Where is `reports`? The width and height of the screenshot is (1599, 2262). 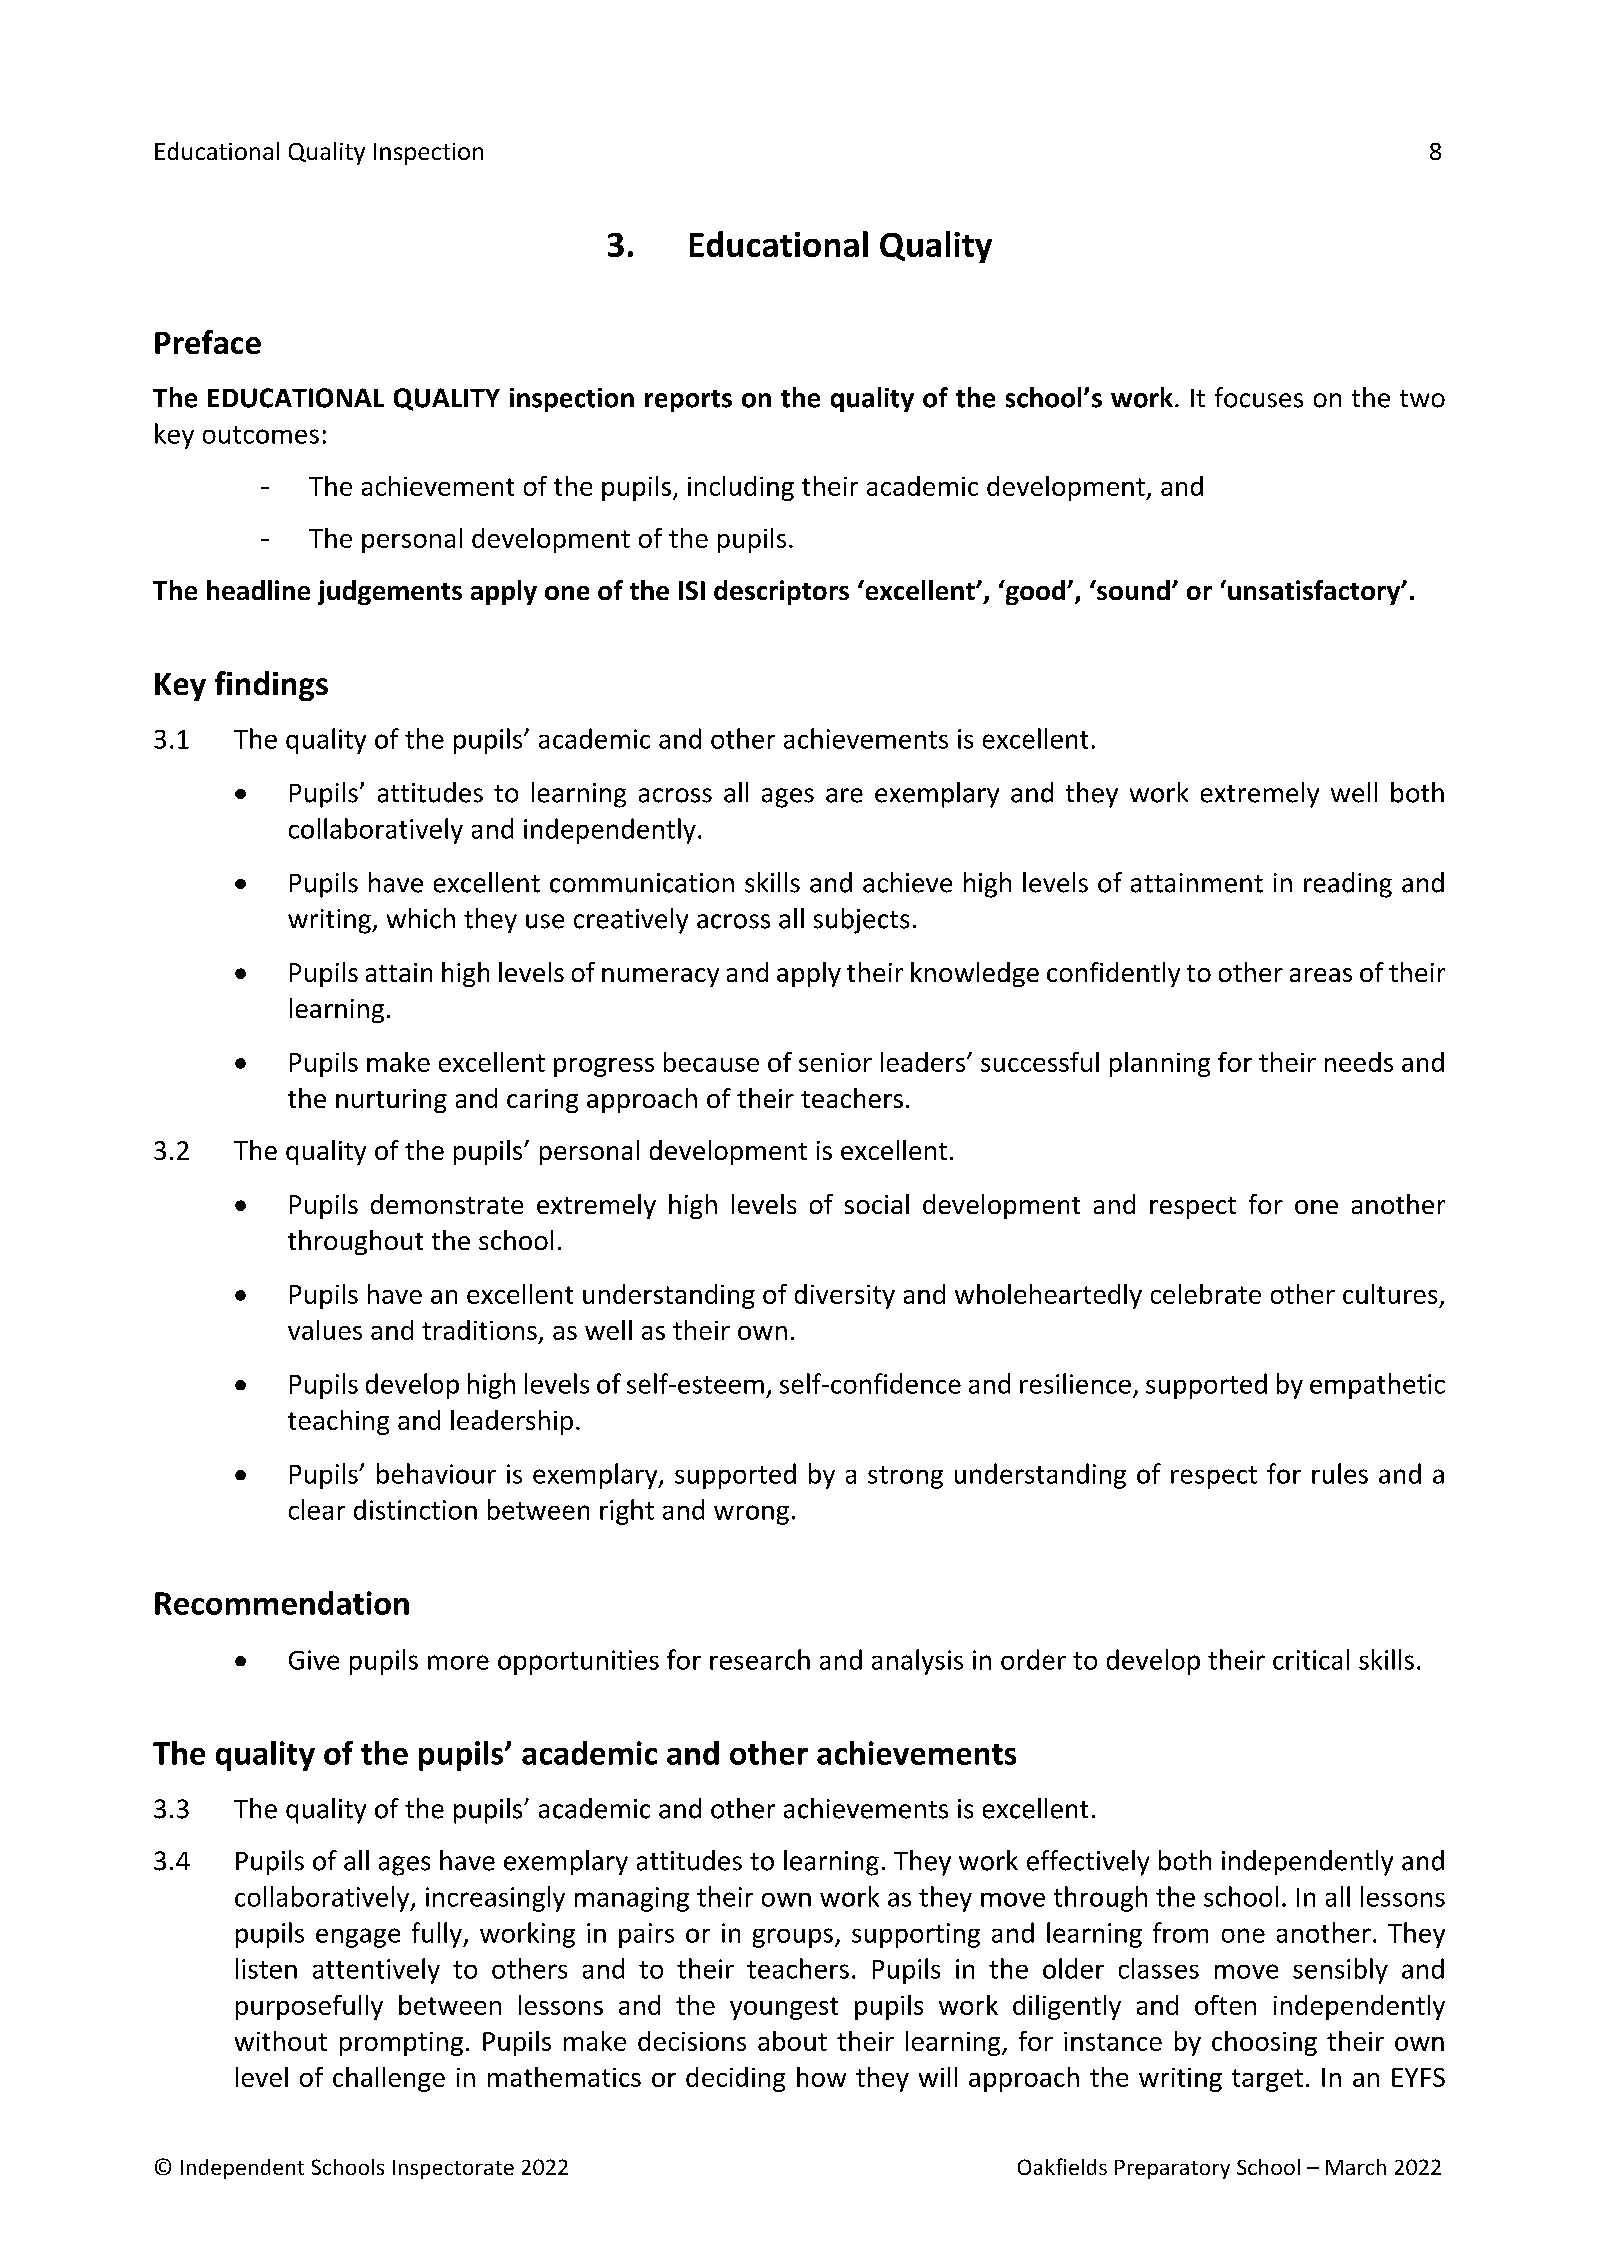 reports is located at coordinates (688, 401).
